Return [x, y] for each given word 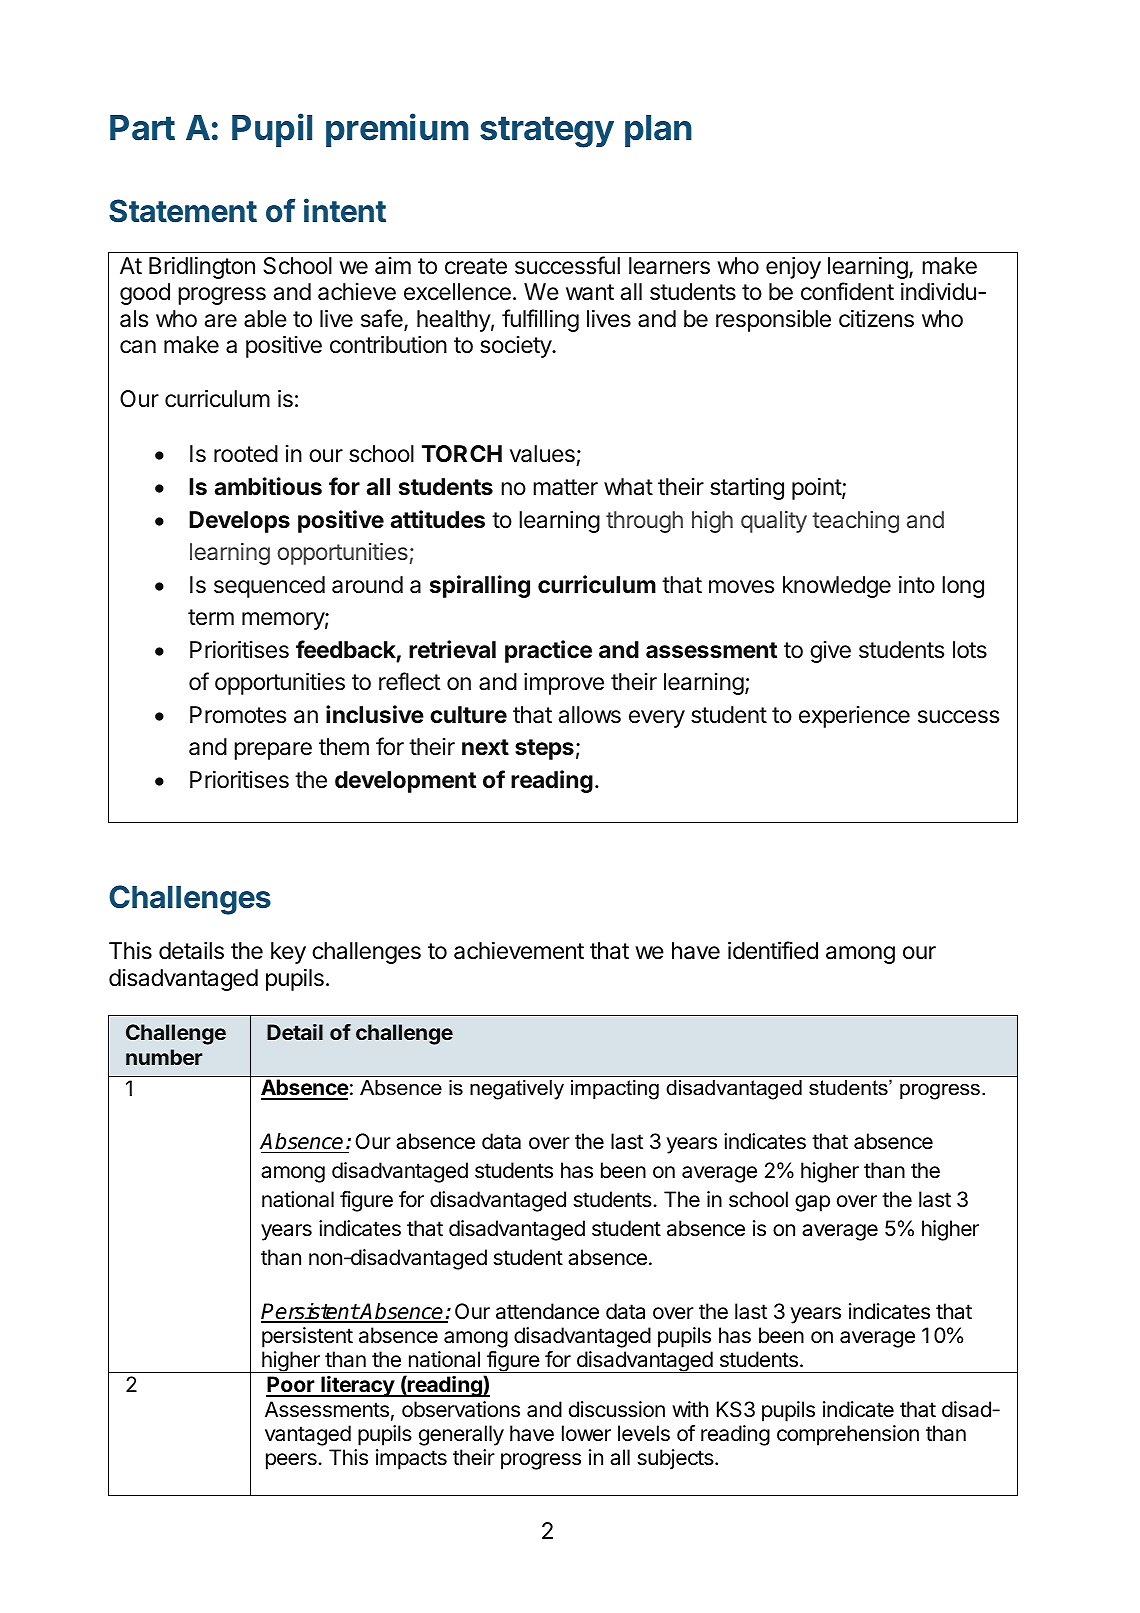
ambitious [268, 486]
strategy [547, 132]
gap [812, 1203]
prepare [273, 751]
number [164, 1057]
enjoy [793, 268]
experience [854, 717]
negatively [517, 1090]
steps [544, 749]
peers [292, 1461]
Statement [183, 211]
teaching [855, 522]
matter [565, 487]
